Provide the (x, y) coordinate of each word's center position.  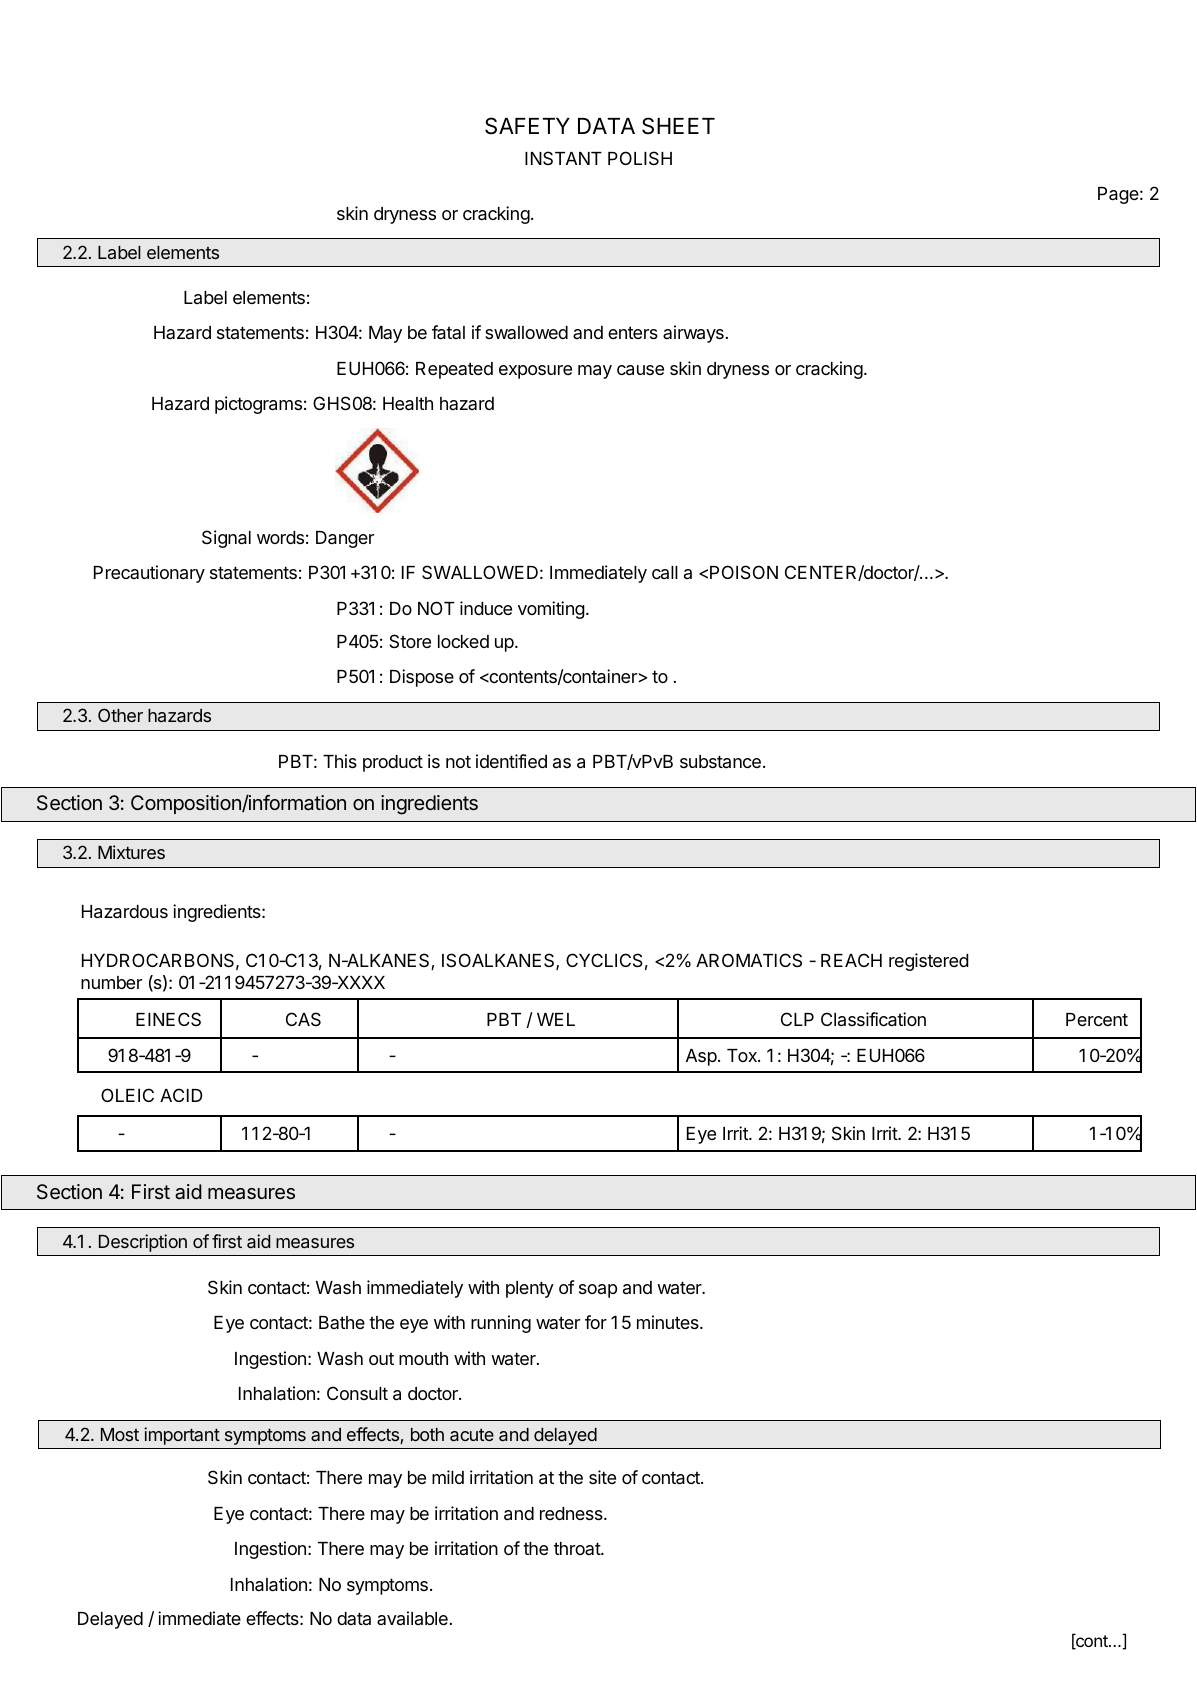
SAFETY (527, 126)
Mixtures (131, 852)
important (182, 1436)
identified (511, 761)
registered (929, 962)
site (602, 1477)
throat (578, 1548)
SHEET (678, 126)
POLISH (640, 158)
